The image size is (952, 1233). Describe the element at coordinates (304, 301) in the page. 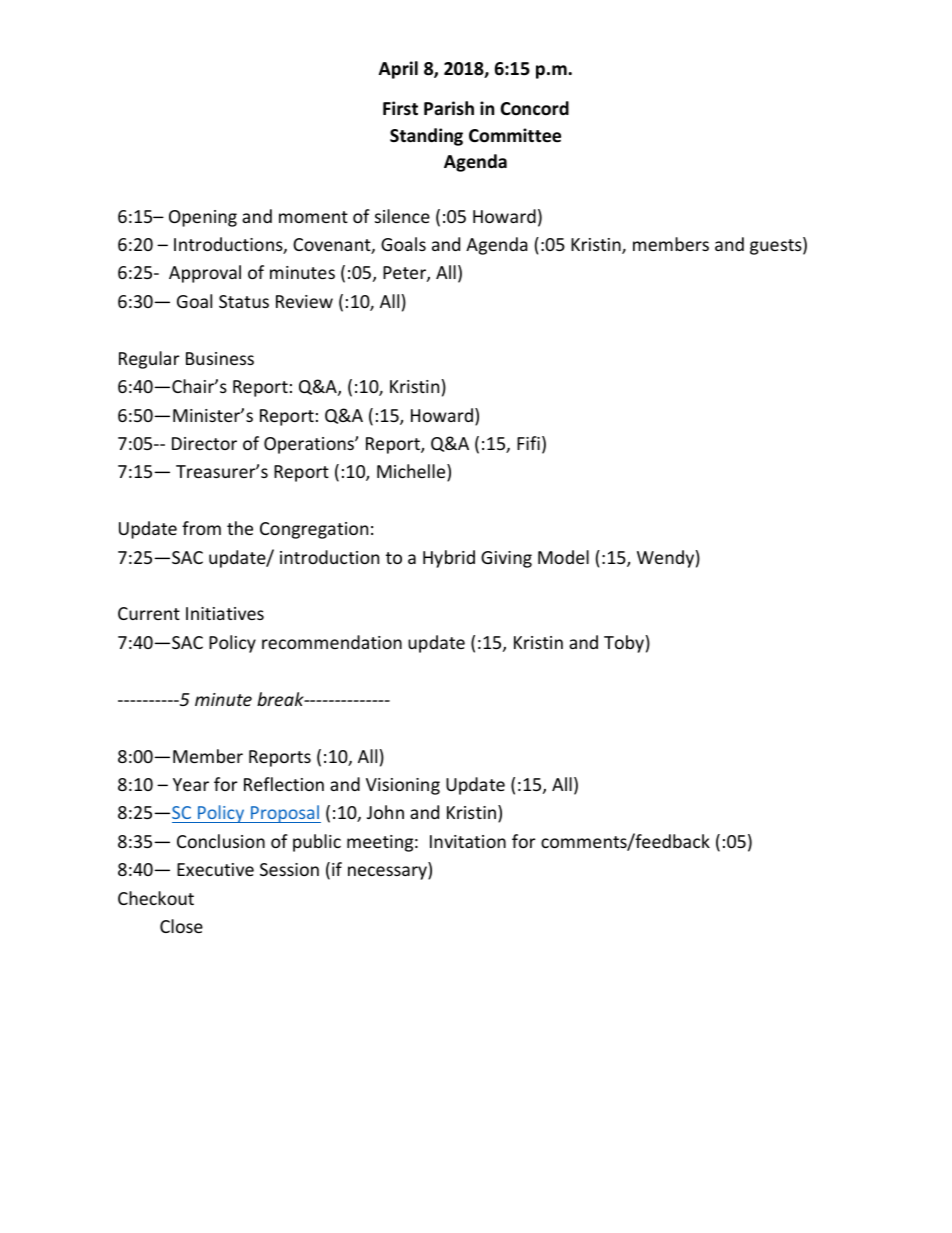

I see `Review` at that location.
